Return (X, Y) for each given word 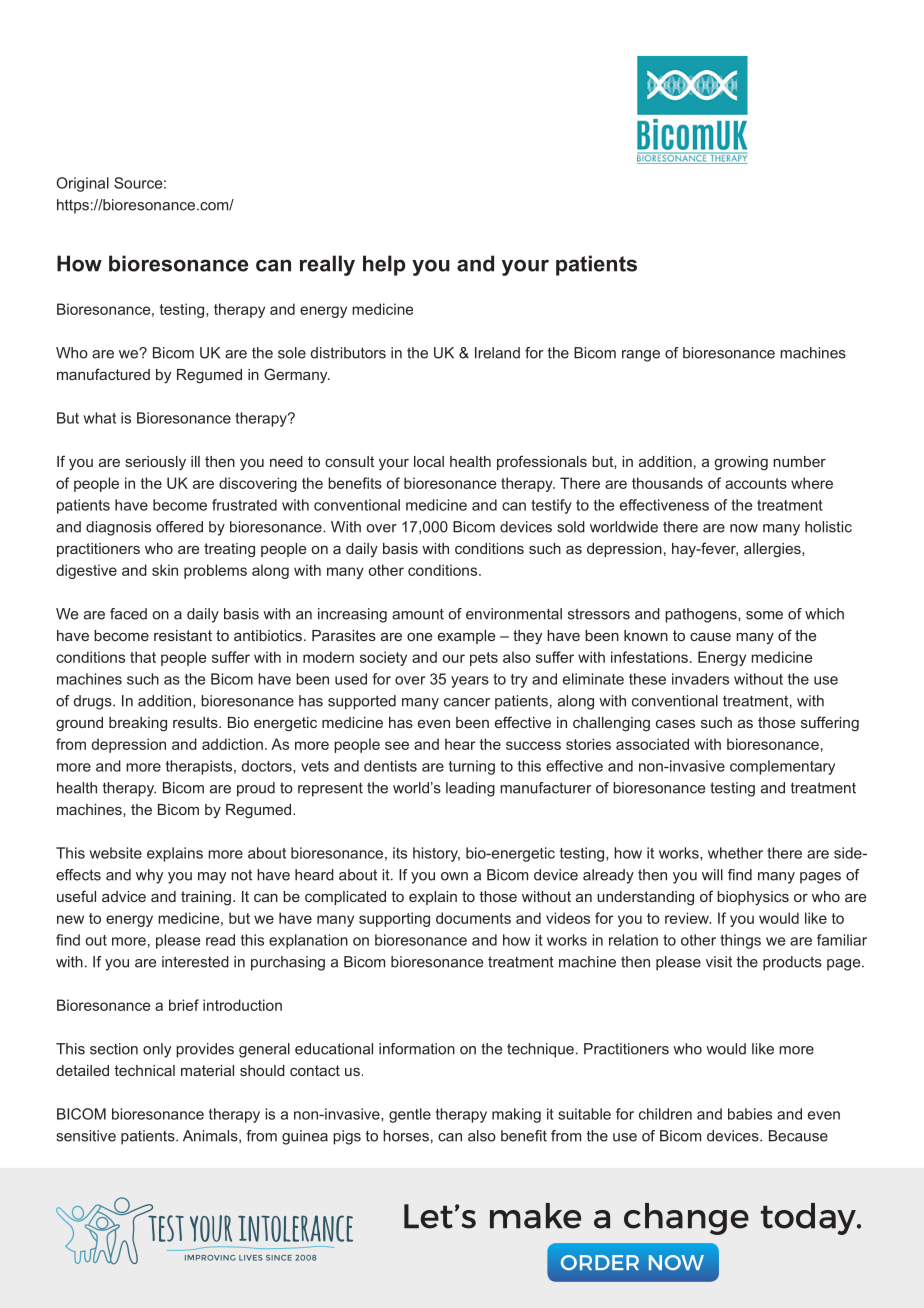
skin (165, 570)
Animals (211, 1136)
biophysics (753, 898)
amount (418, 614)
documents (473, 918)
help (384, 265)
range (641, 356)
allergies (773, 550)
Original (83, 184)
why (149, 876)
